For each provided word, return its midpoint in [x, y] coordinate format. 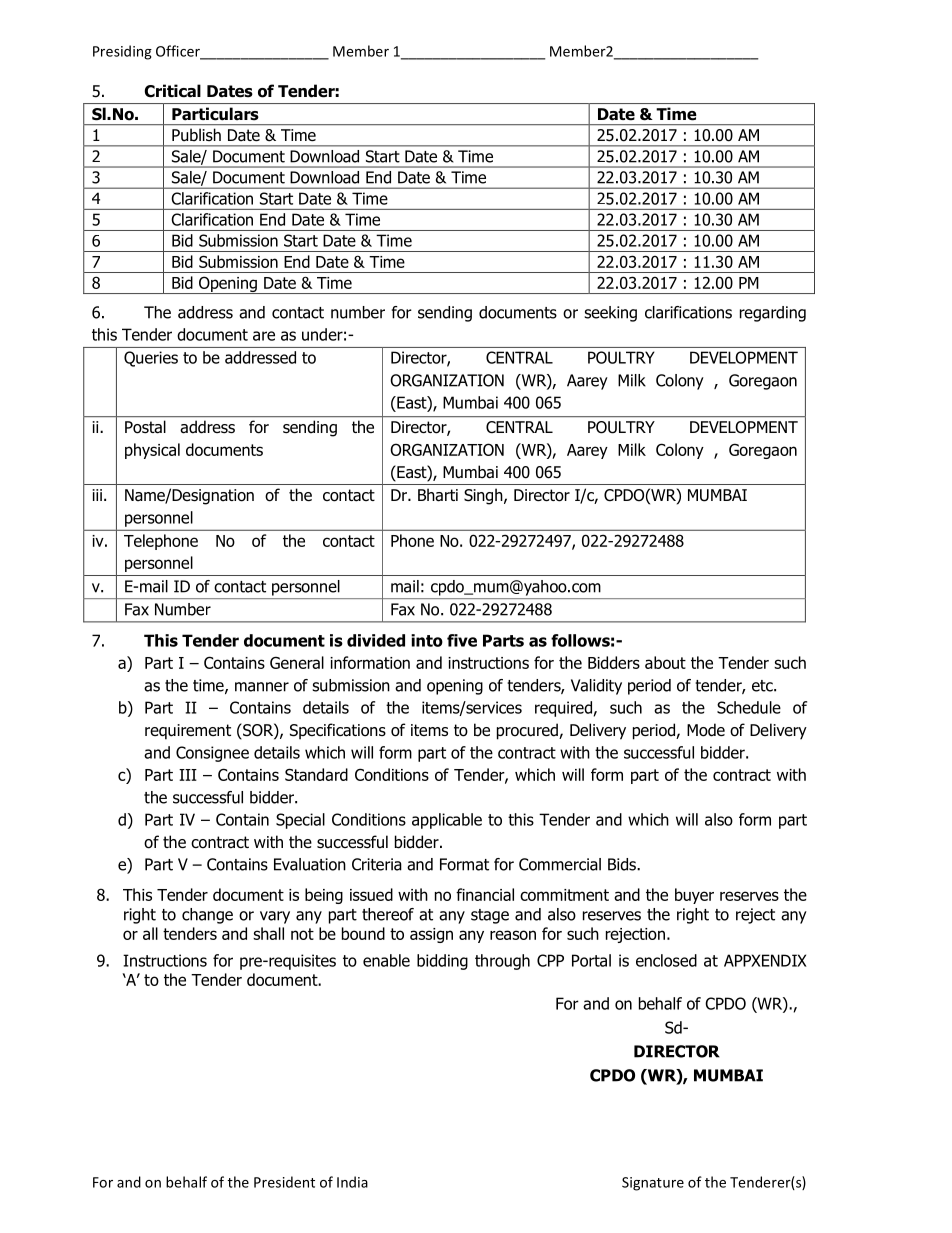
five [462, 640]
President [284, 1182]
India [352, 1182]
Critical [172, 91]
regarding [773, 314]
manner [262, 687]
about [665, 662]
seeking [610, 314]
